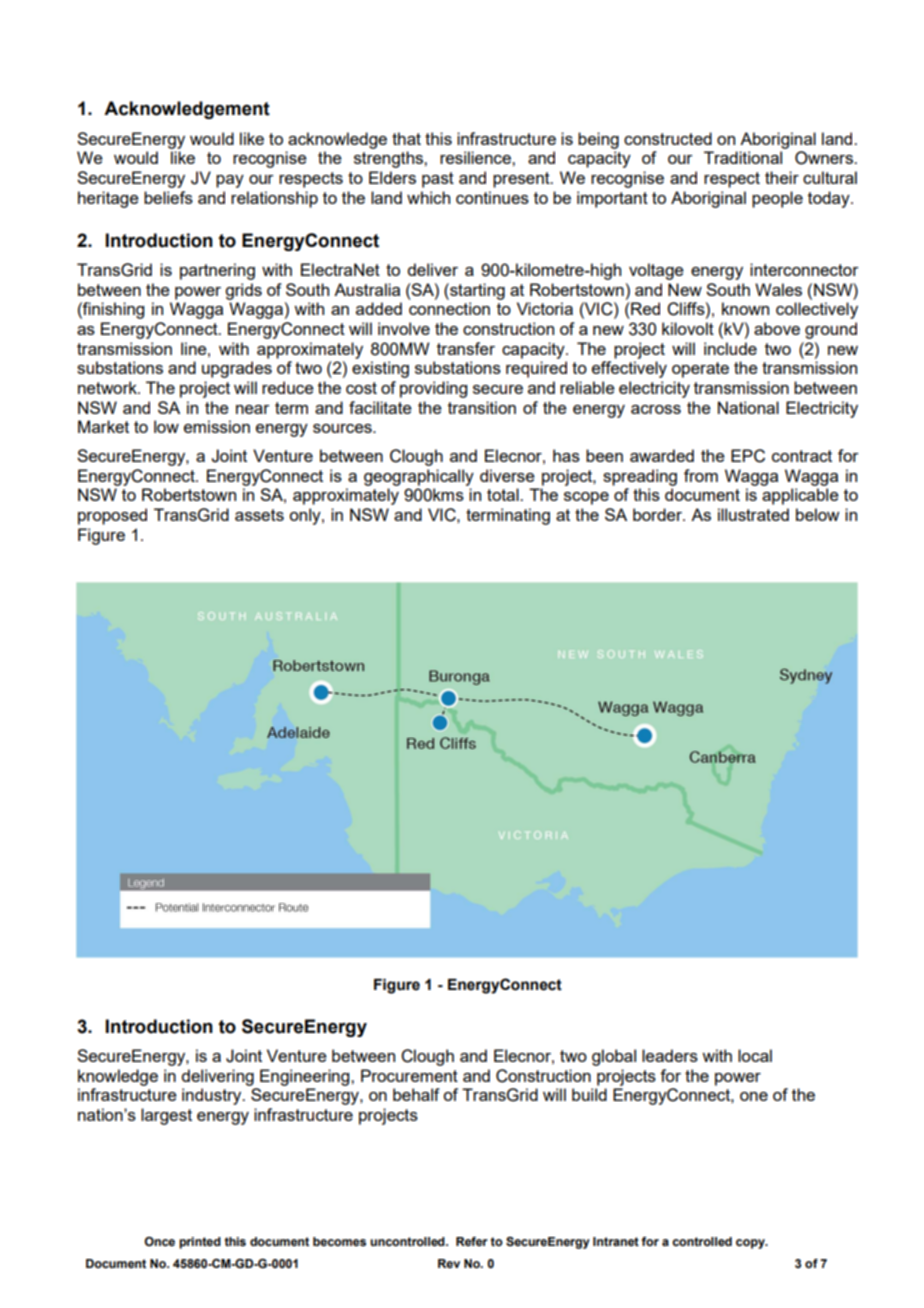  What do you see at coordinates (409, 1075) in the image?
I see `Procurement` at bounding box center [409, 1075].
